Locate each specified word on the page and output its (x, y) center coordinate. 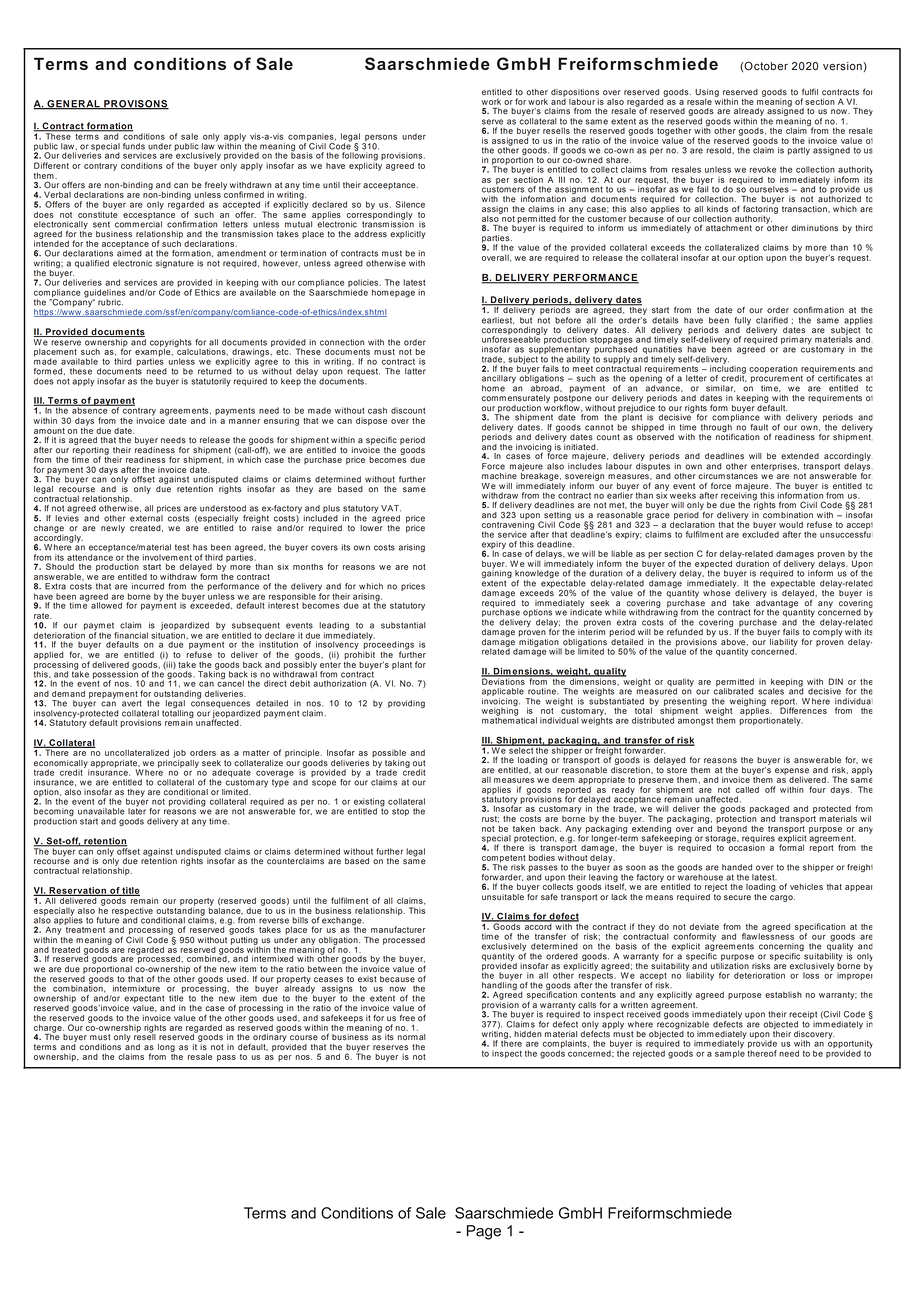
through (717, 429)
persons (380, 139)
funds (134, 146)
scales (771, 691)
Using (707, 94)
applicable (503, 692)
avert (132, 703)
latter (415, 371)
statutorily (211, 382)
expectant (144, 999)
